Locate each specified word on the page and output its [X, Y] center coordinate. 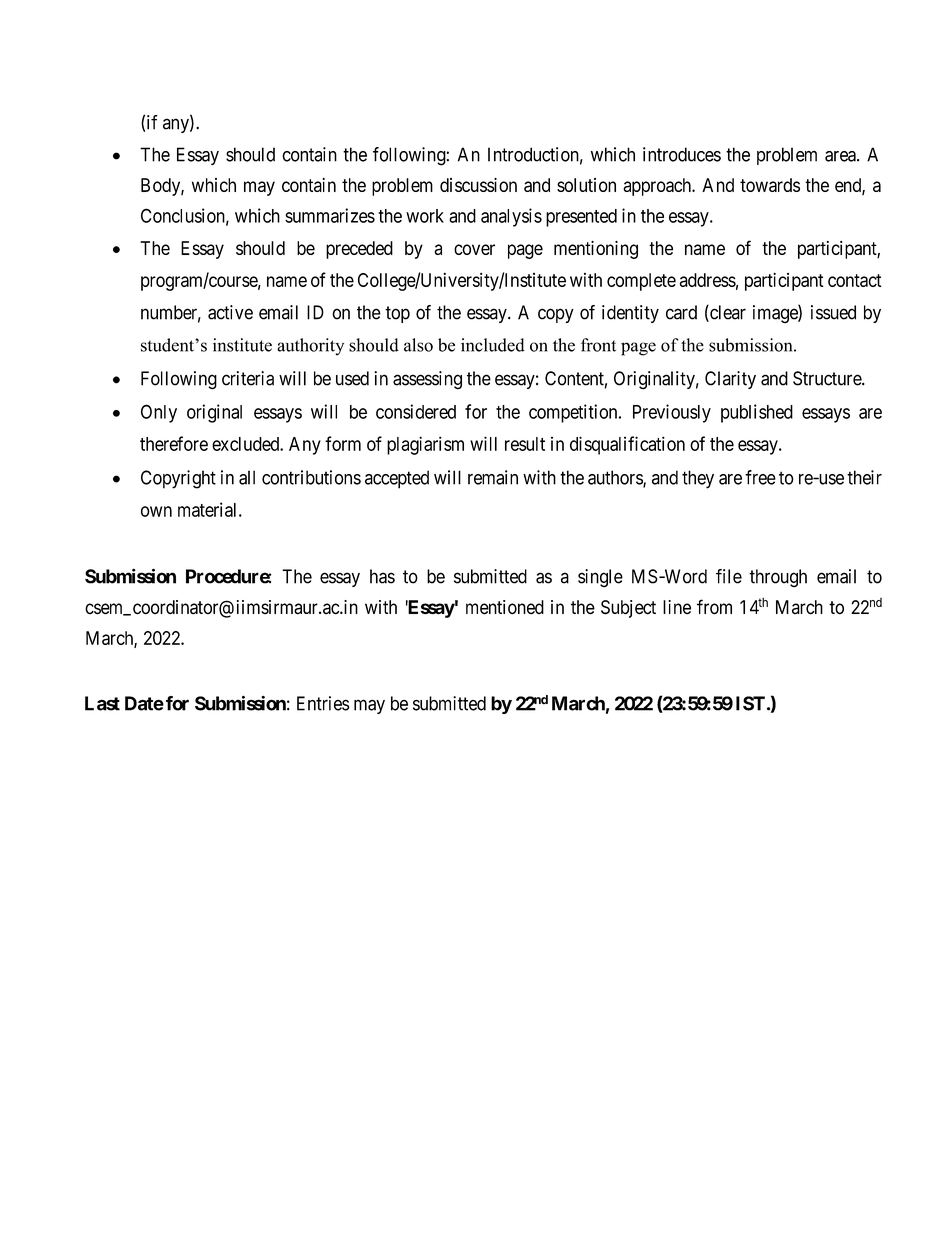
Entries [323, 703]
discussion [478, 185]
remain [493, 477]
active [230, 312]
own [156, 511]
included [493, 345]
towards [770, 185]
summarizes [330, 215]
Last [102, 703]
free [760, 477]
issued [833, 312]
